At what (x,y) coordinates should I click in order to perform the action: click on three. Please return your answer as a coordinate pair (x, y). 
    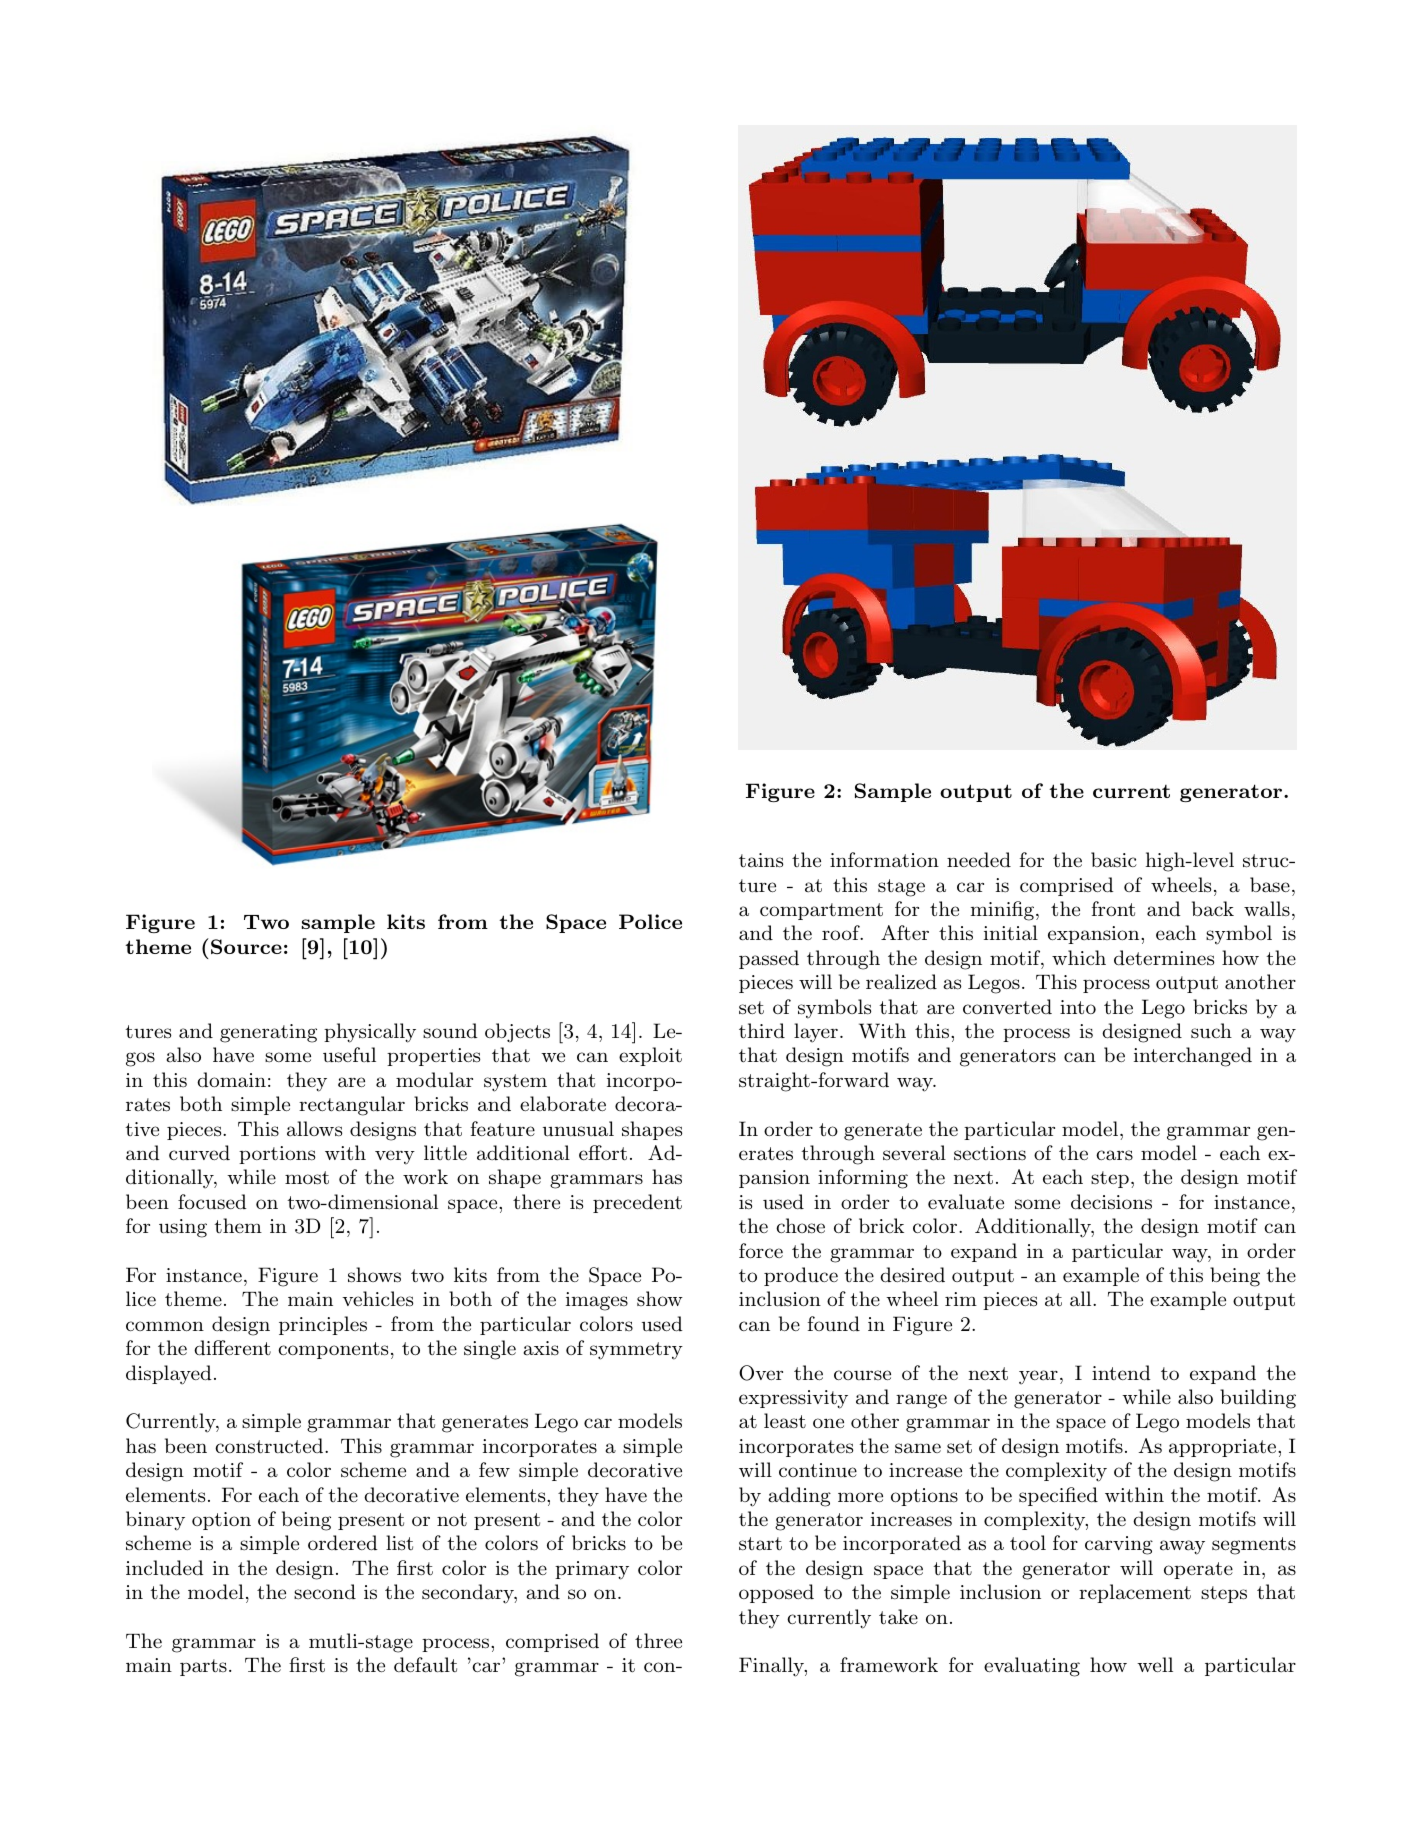
    Looking at the image, I should click on (658, 1640).
